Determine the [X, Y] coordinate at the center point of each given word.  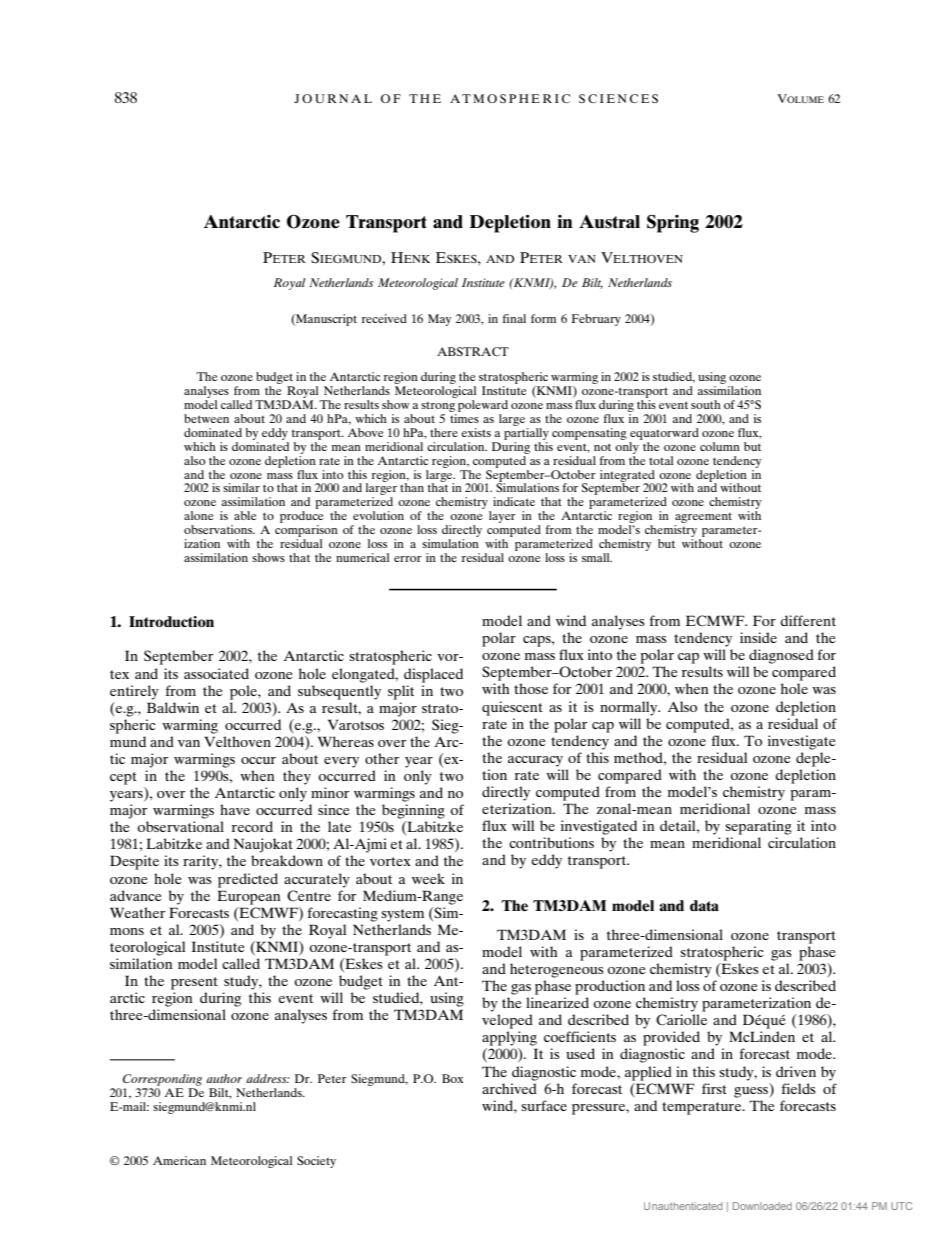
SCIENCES [618, 98]
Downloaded [762, 1206]
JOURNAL [333, 98]
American [179, 1160]
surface [544, 1105]
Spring [673, 224]
